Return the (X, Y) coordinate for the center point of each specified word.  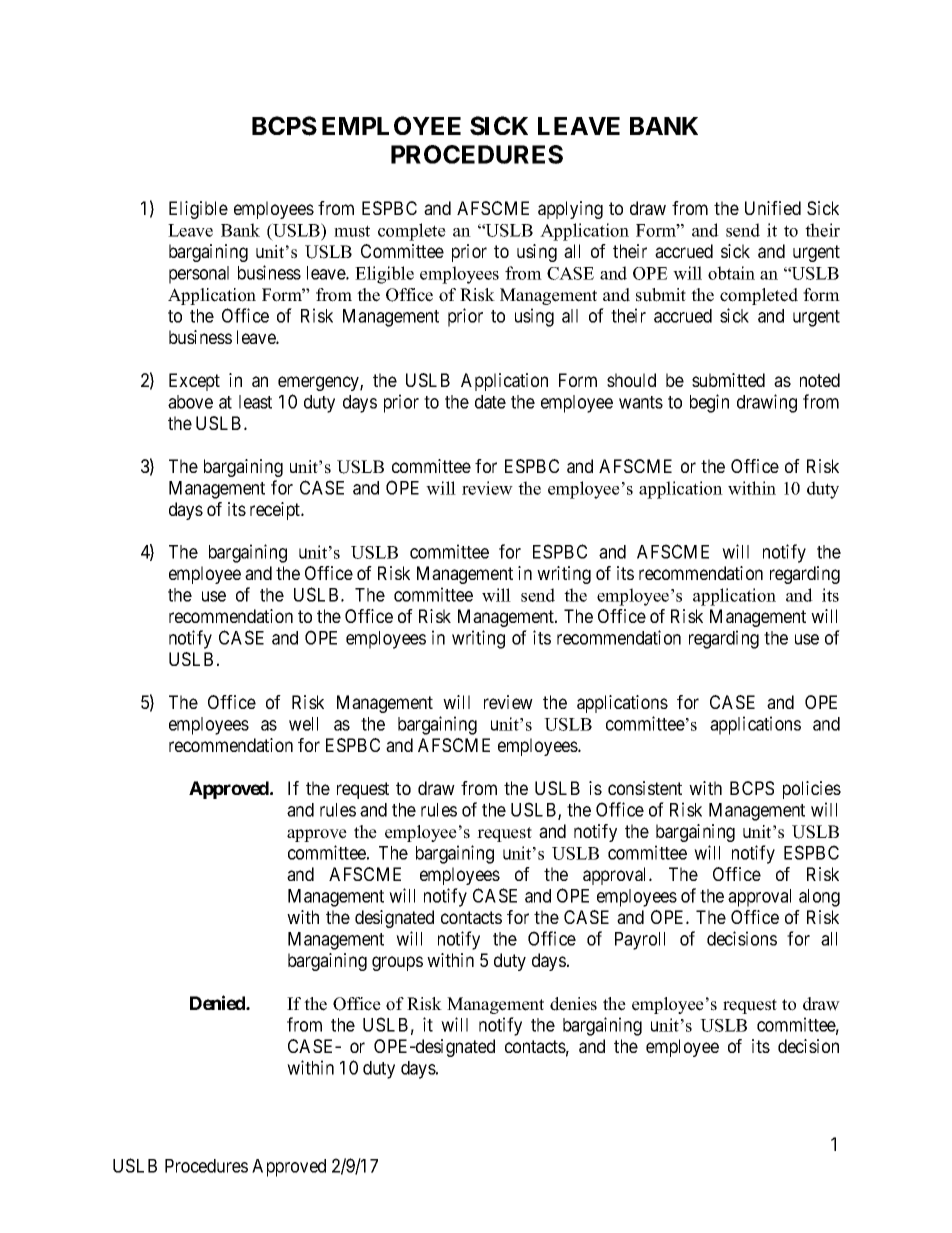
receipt (276, 511)
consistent (645, 788)
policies (812, 790)
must (352, 231)
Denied (218, 1002)
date (490, 402)
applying (570, 210)
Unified (773, 208)
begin (709, 403)
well (303, 724)
